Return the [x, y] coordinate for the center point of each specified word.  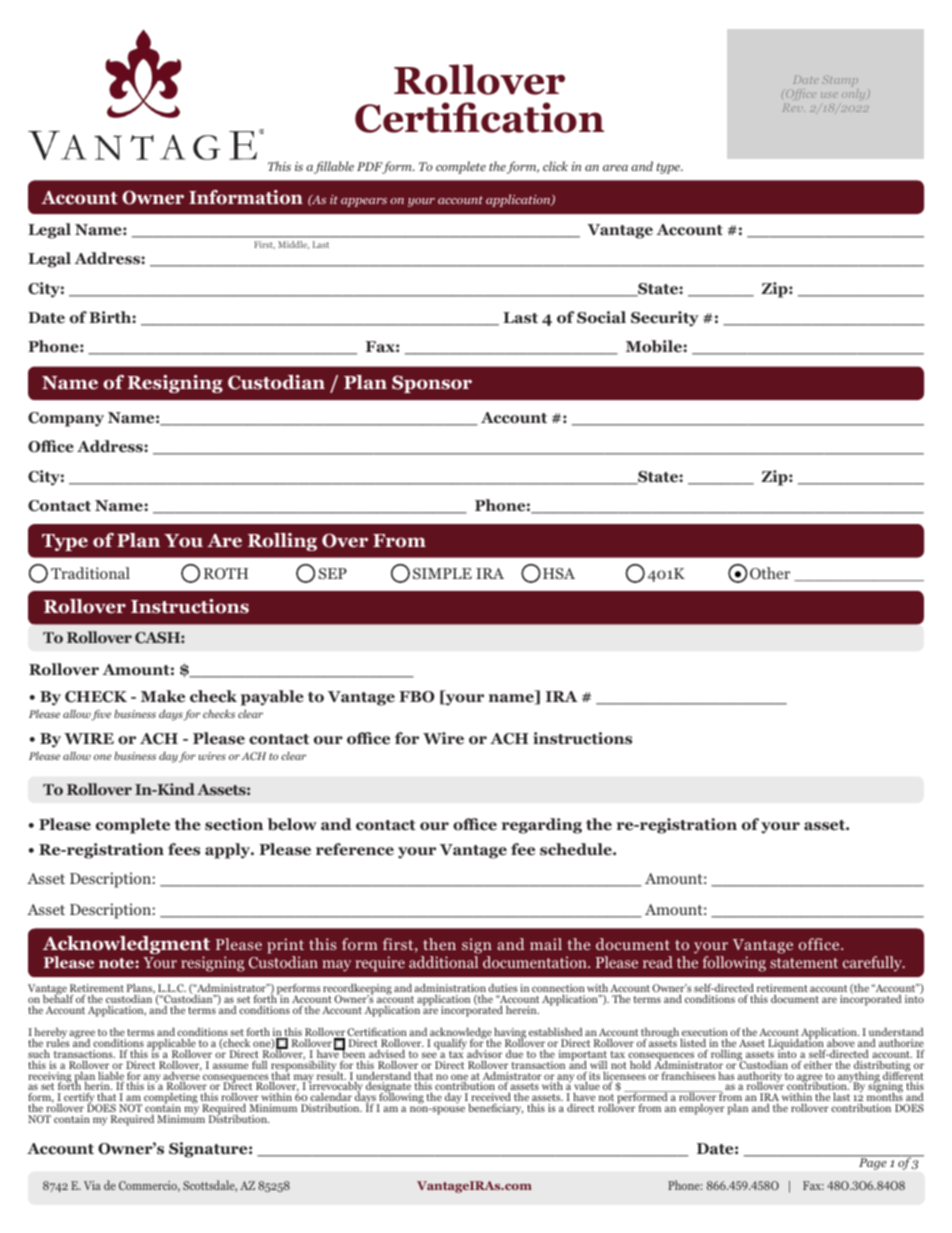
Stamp [840, 81]
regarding [542, 826]
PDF [371, 168]
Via [92, 1185]
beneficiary [495, 1109]
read [658, 962]
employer [702, 1109]
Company [66, 419]
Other [770, 573]
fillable [334, 167]
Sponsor [432, 384]
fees [184, 849]
